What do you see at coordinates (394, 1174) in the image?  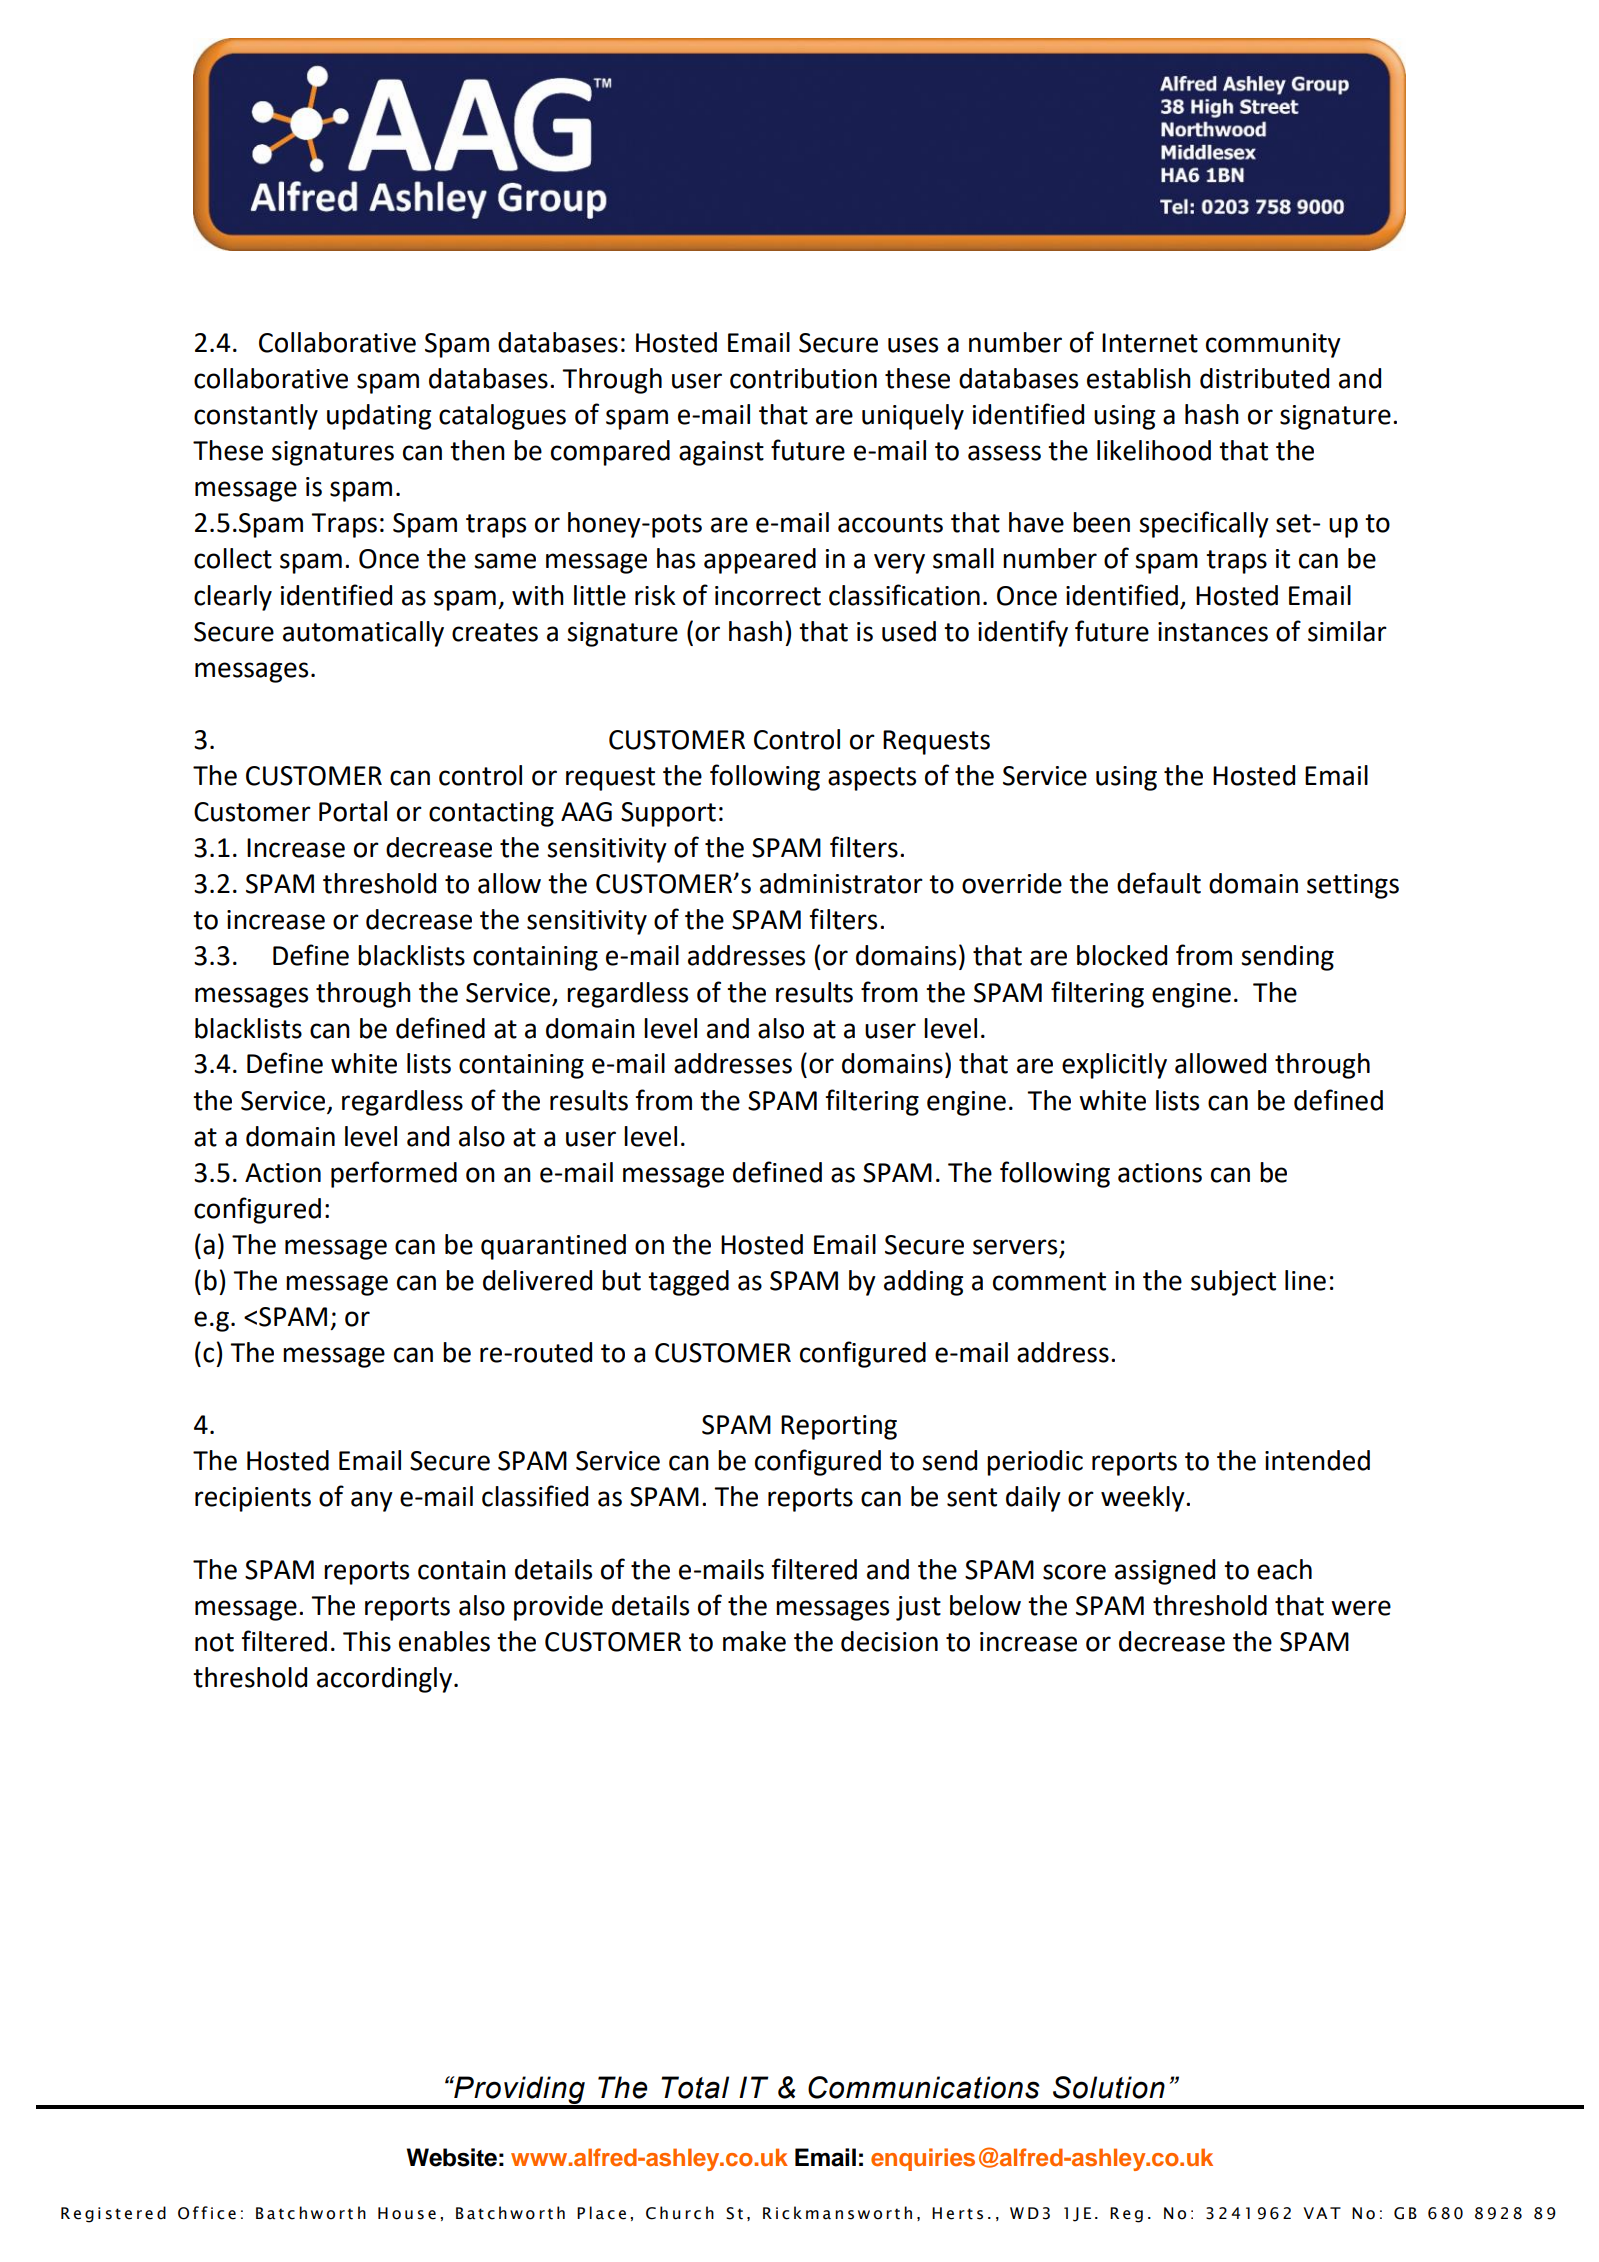 I see `performed` at bounding box center [394, 1174].
